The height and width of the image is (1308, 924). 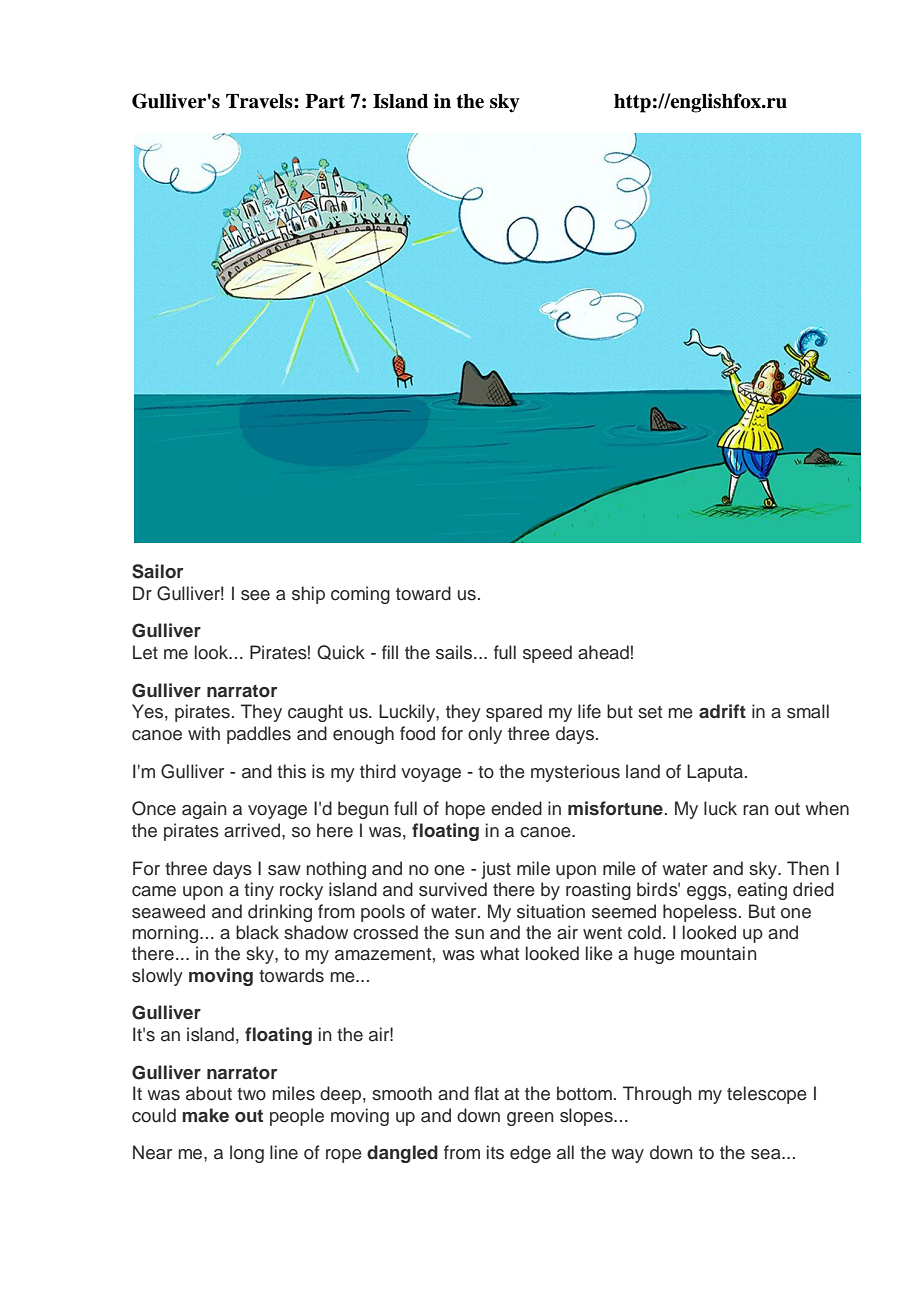 I want to click on coming, so click(x=360, y=595).
